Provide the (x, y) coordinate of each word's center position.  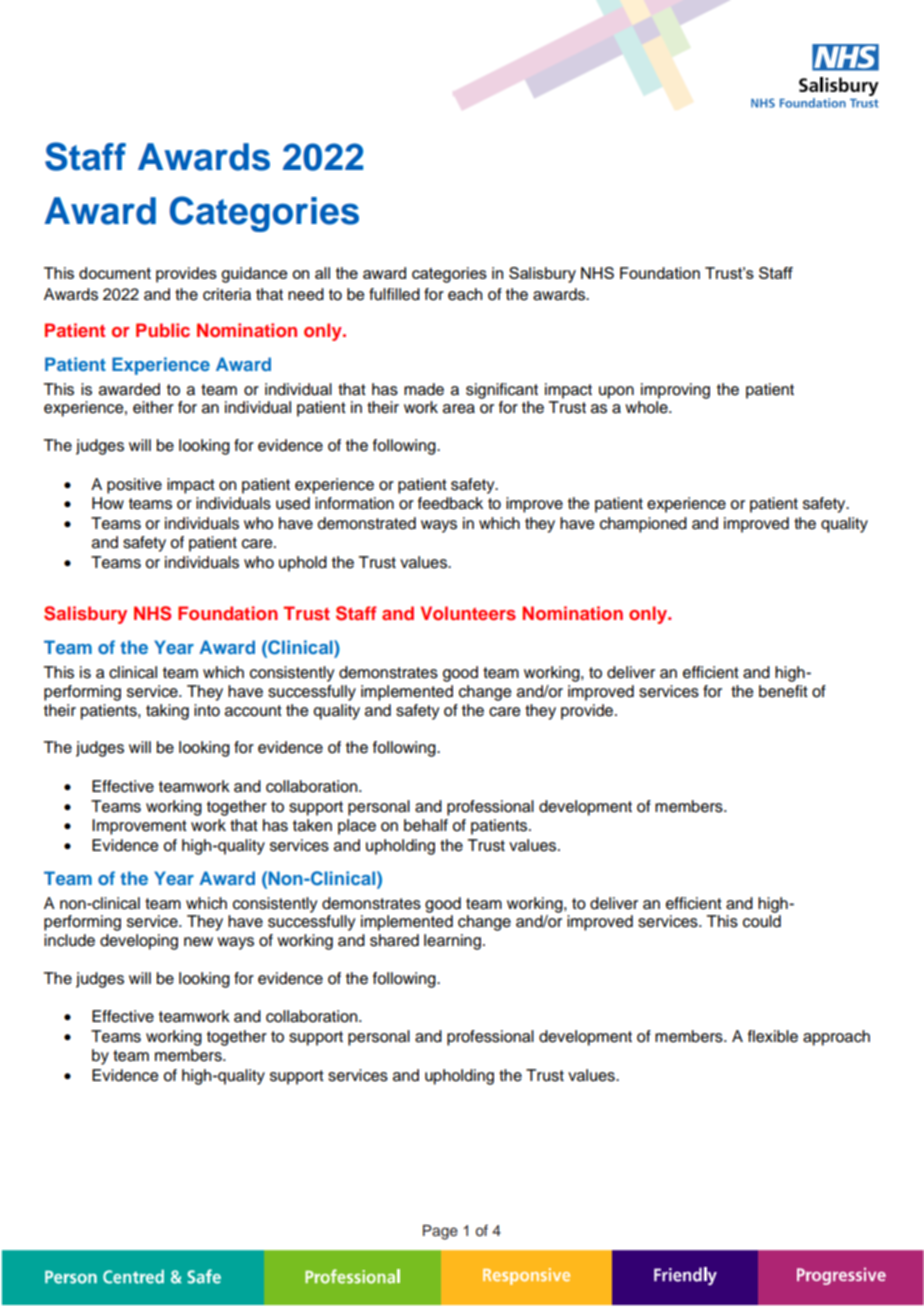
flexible (773, 1036)
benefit (783, 691)
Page (440, 1232)
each (465, 294)
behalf (426, 825)
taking (167, 712)
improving (675, 391)
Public (163, 330)
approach (836, 1038)
